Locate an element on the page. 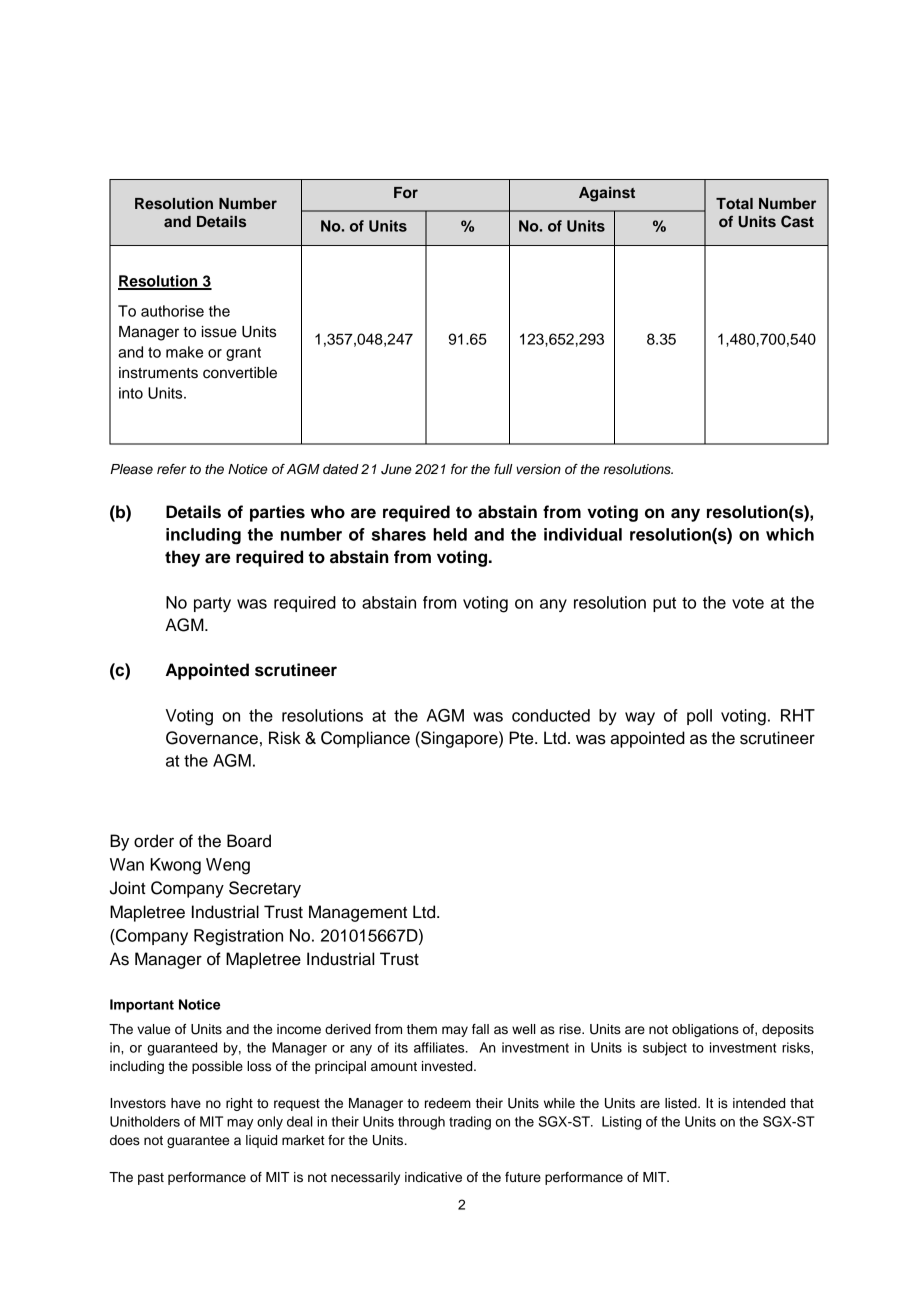 Image resolution: width=924 pixels, height=1308 pixels. Against is located at coordinates (607, 194).
